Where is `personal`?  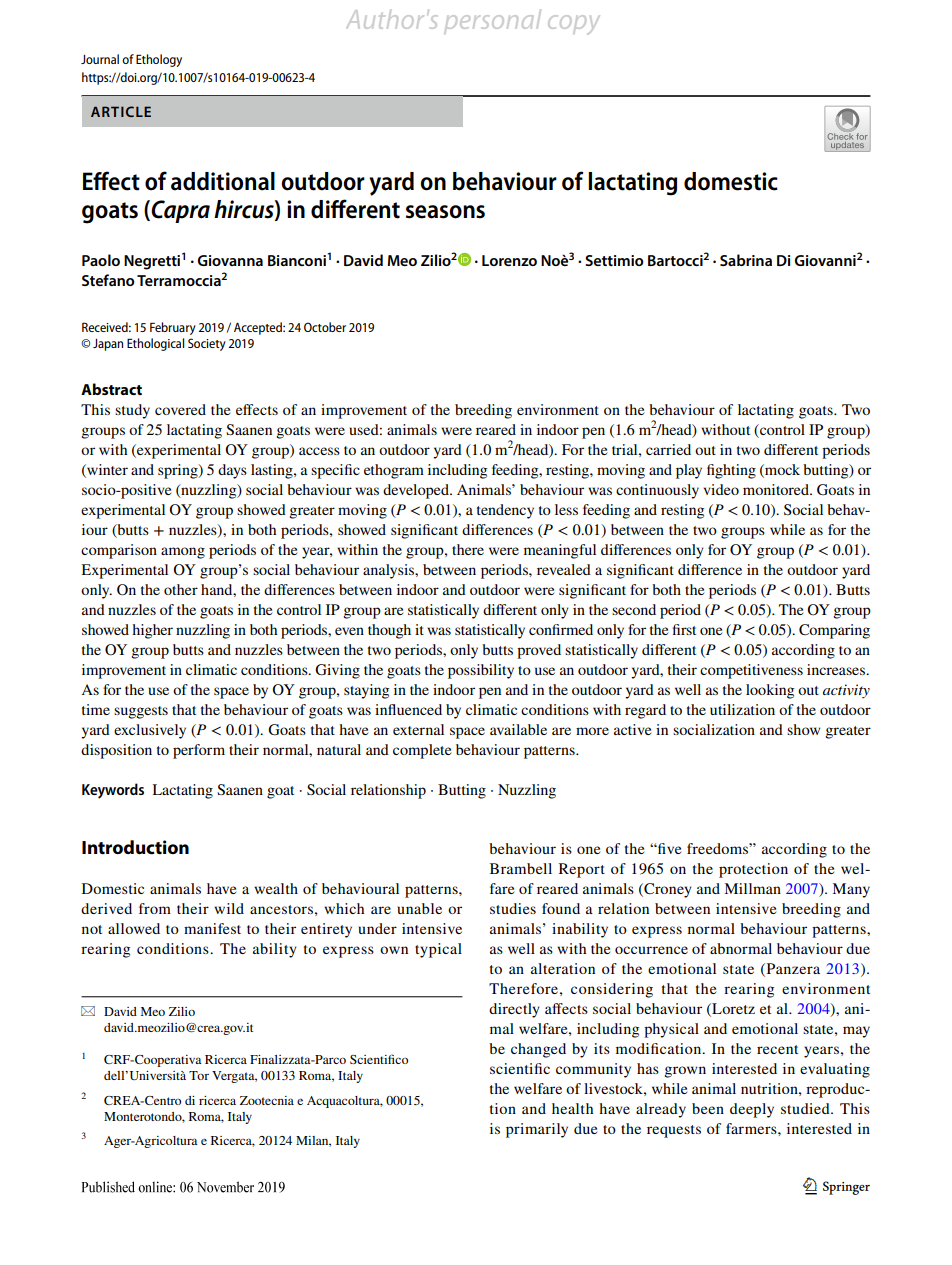 personal is located at coordinates (493, 20).
